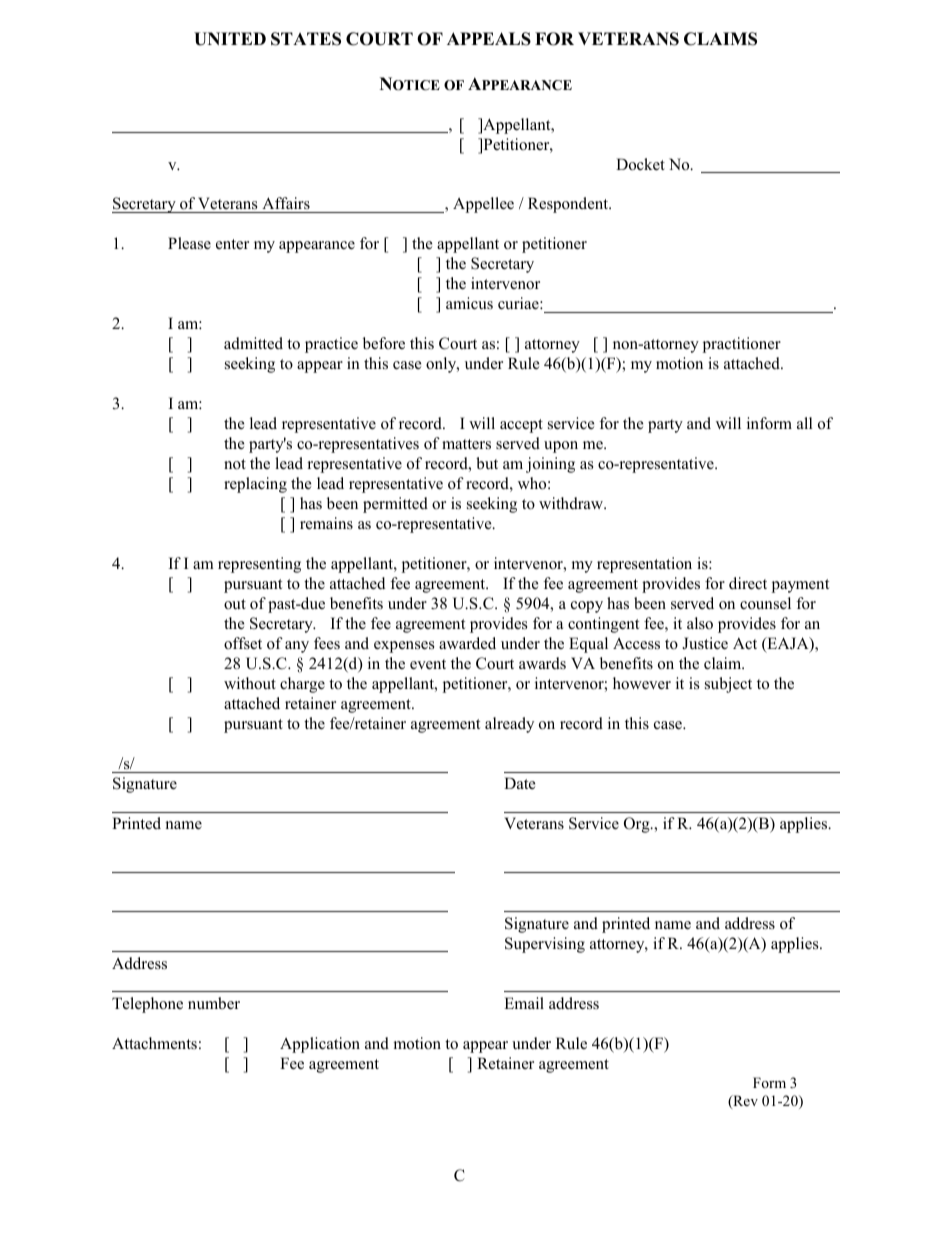 This screenshot has width=952, height=1233. Describe the element at coordinates (640, 164) in the screenshot. I see `Docket` at that location.
